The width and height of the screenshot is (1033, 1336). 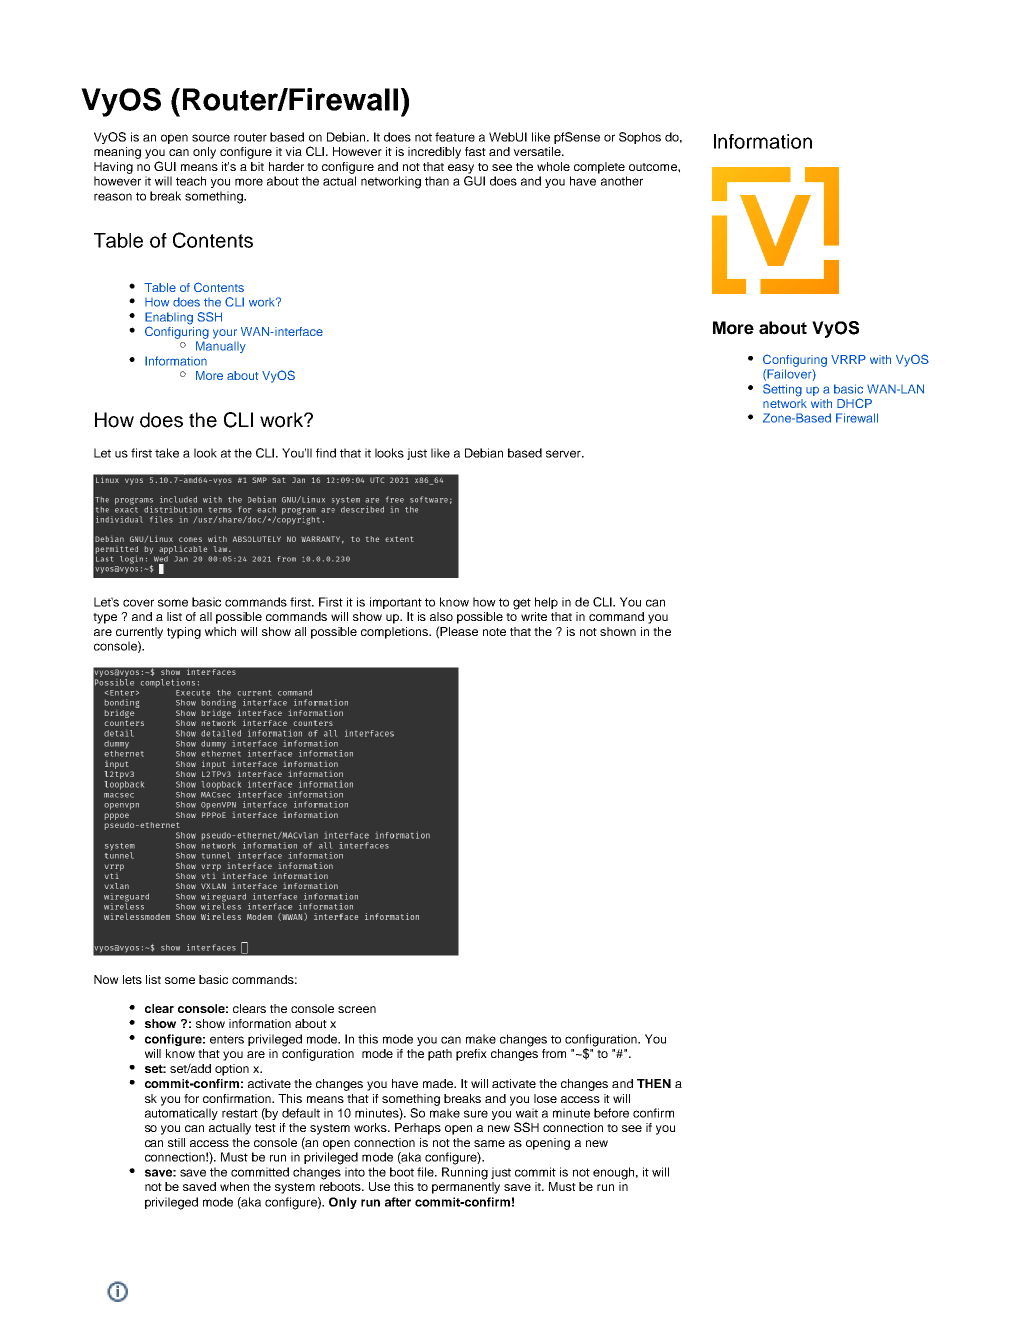 I want to click on lets, so click(x=132, y=979).
